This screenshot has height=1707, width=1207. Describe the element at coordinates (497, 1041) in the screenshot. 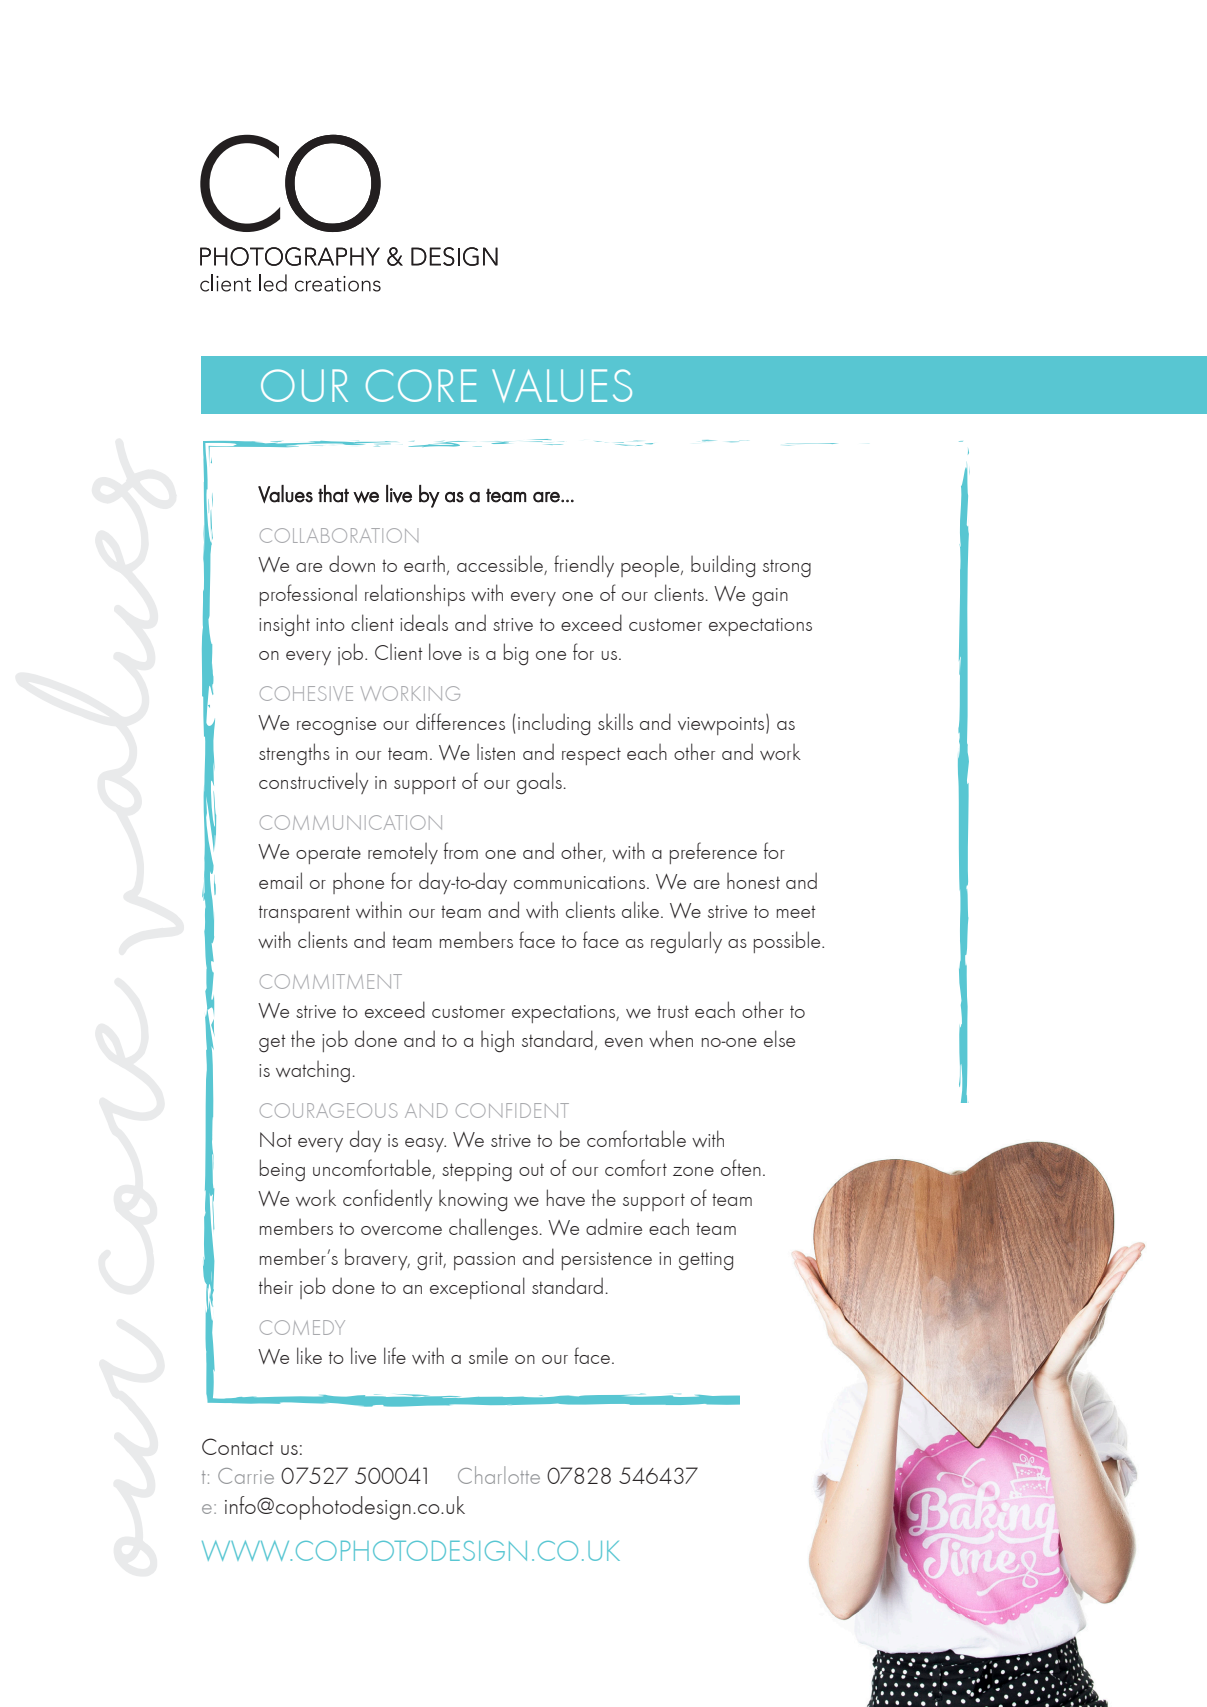

I see `high` at that location.
